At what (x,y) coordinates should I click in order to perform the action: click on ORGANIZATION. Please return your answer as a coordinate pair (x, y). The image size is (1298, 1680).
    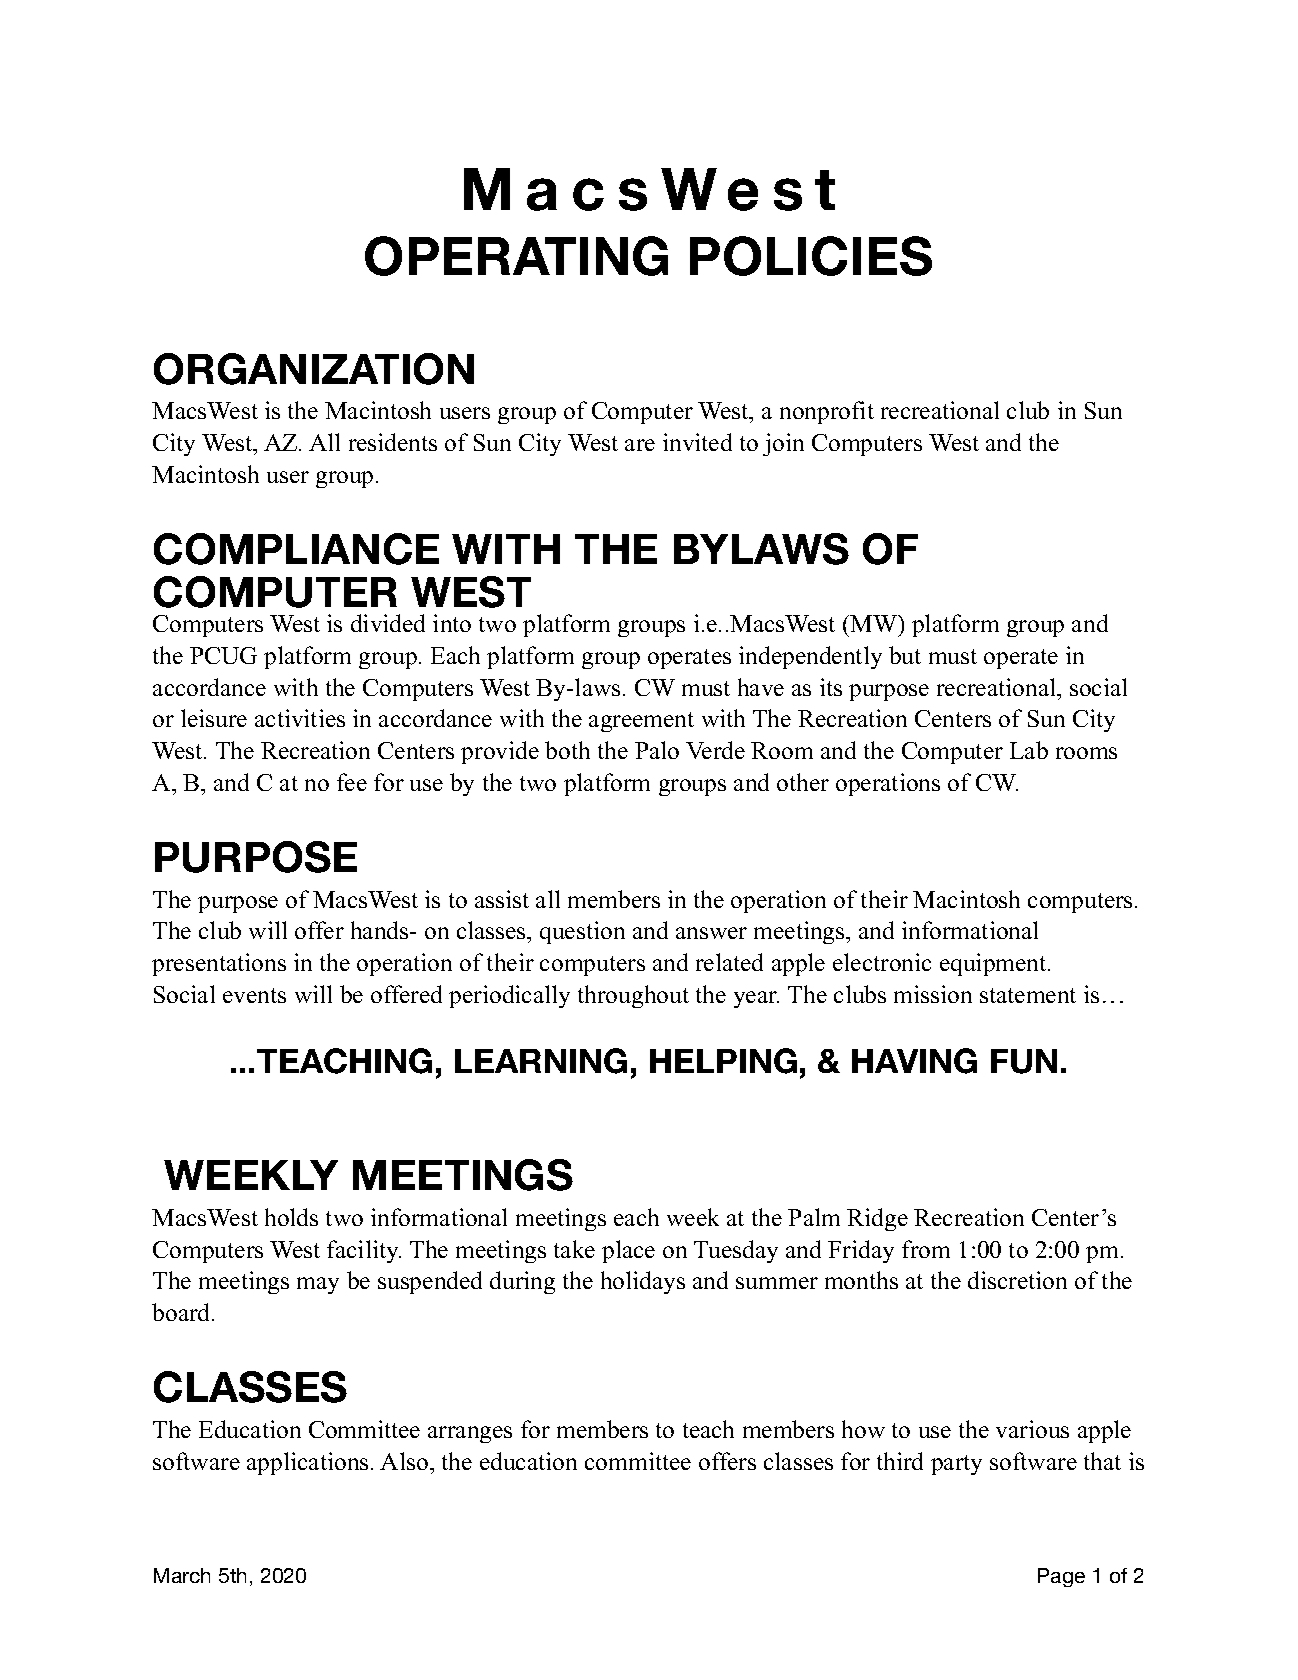
    Looking at the image, I should click on (314, 369).
